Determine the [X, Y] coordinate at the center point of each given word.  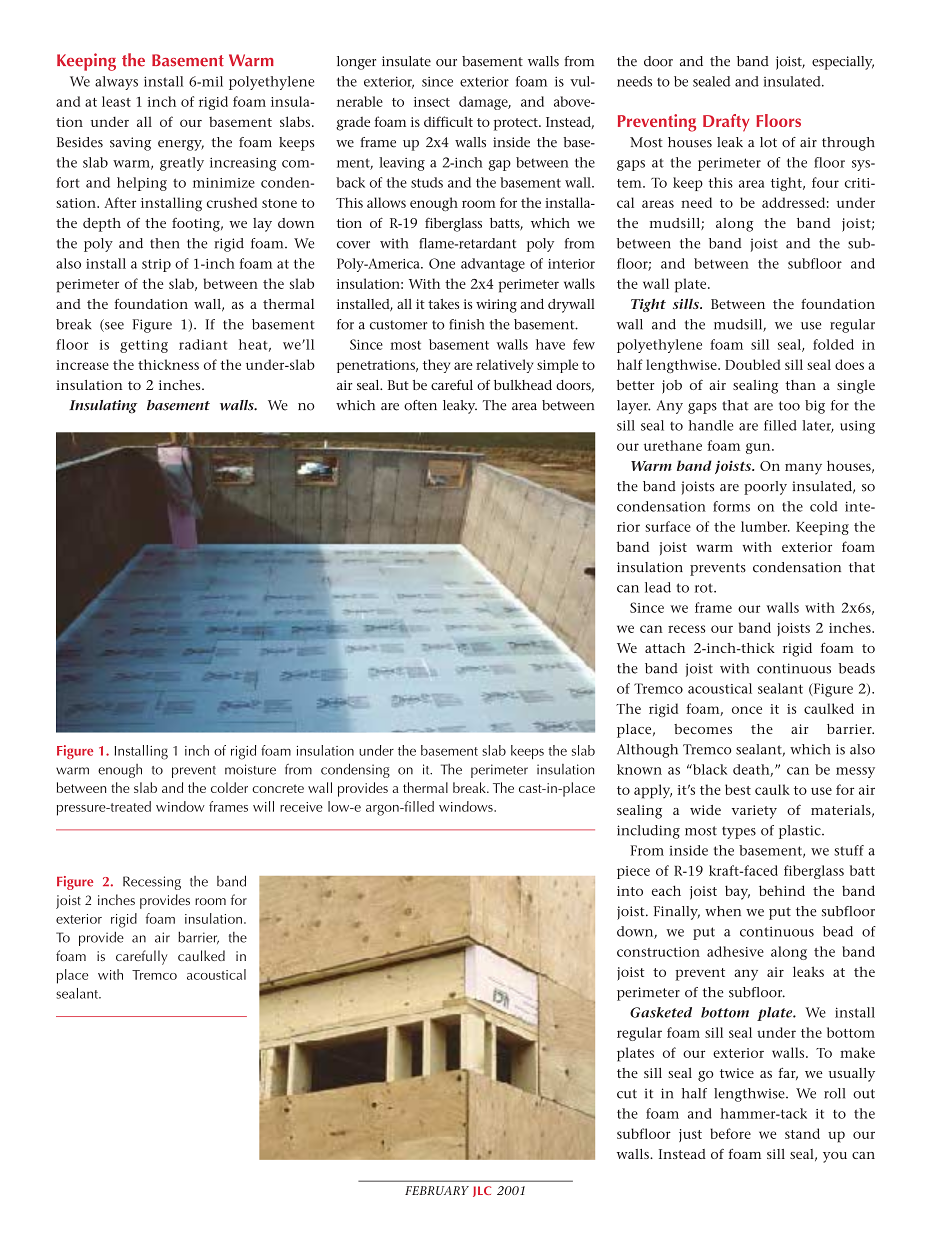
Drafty [726, 123]
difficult [448, 121]
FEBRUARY [437, 1190]
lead [658, 587]
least [116, 101]
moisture [250, 769]
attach [665, 648]
